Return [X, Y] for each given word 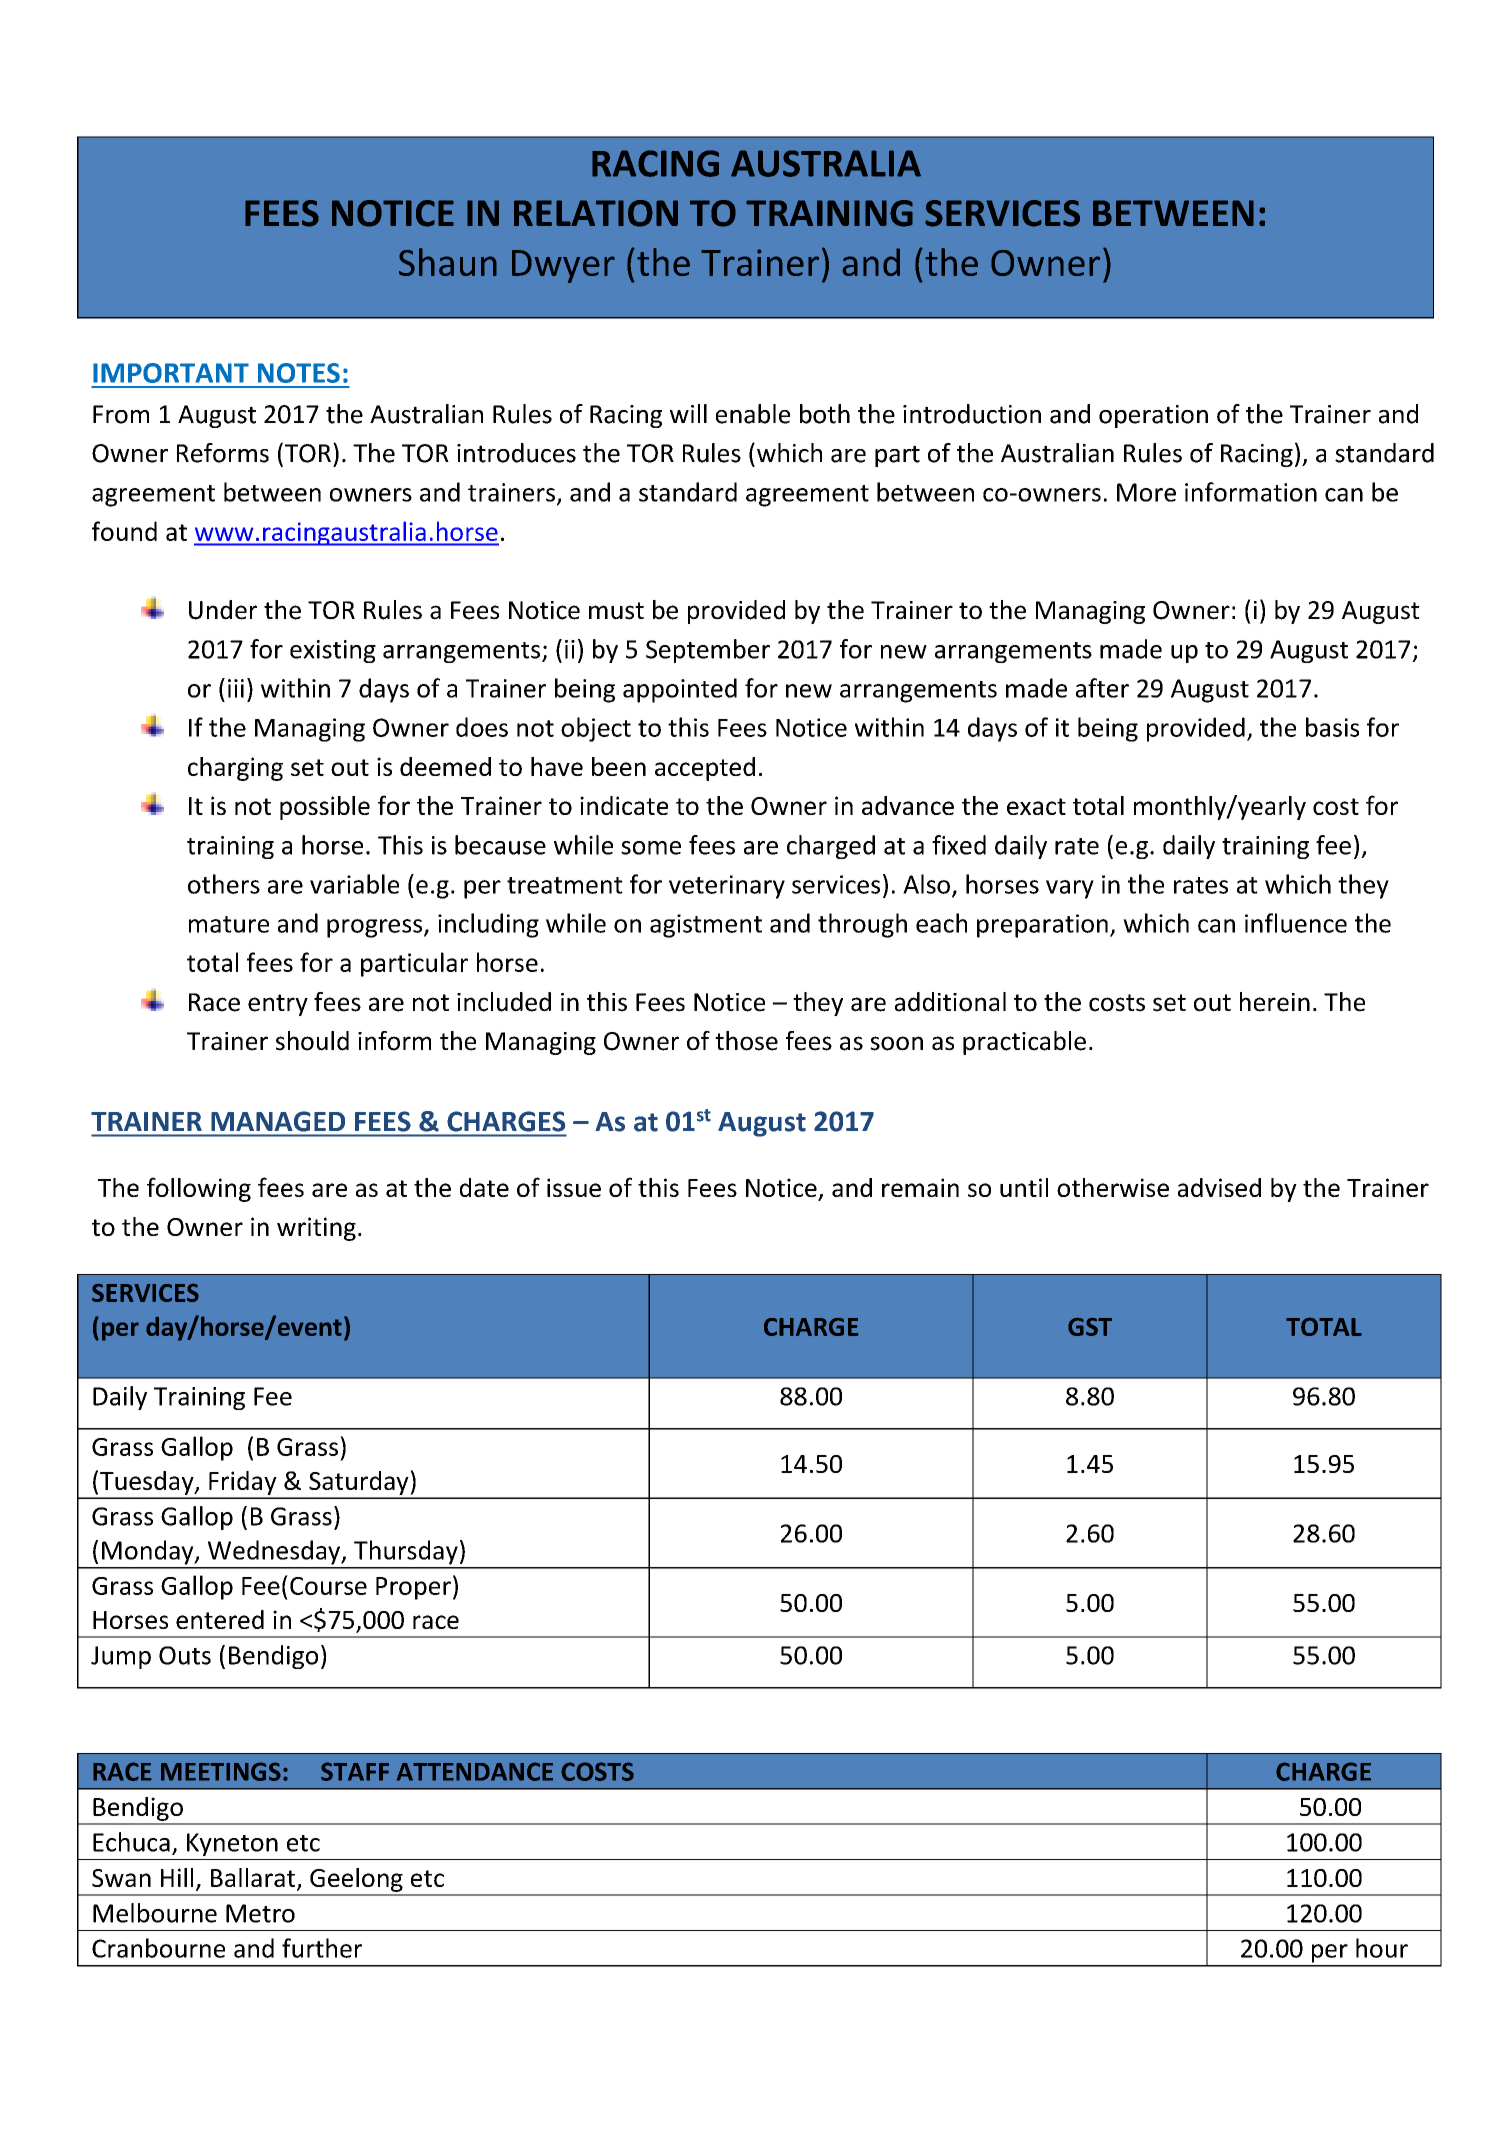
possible [325, 808]
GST [1090, 1326]
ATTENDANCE [475, 1771]
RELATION [596, 213]
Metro [260, 1913]
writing [316, 1229]
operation [1153, 416]
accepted [705, 769]
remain [920, 1187]
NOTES [299, 373]
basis [1332, 727]
